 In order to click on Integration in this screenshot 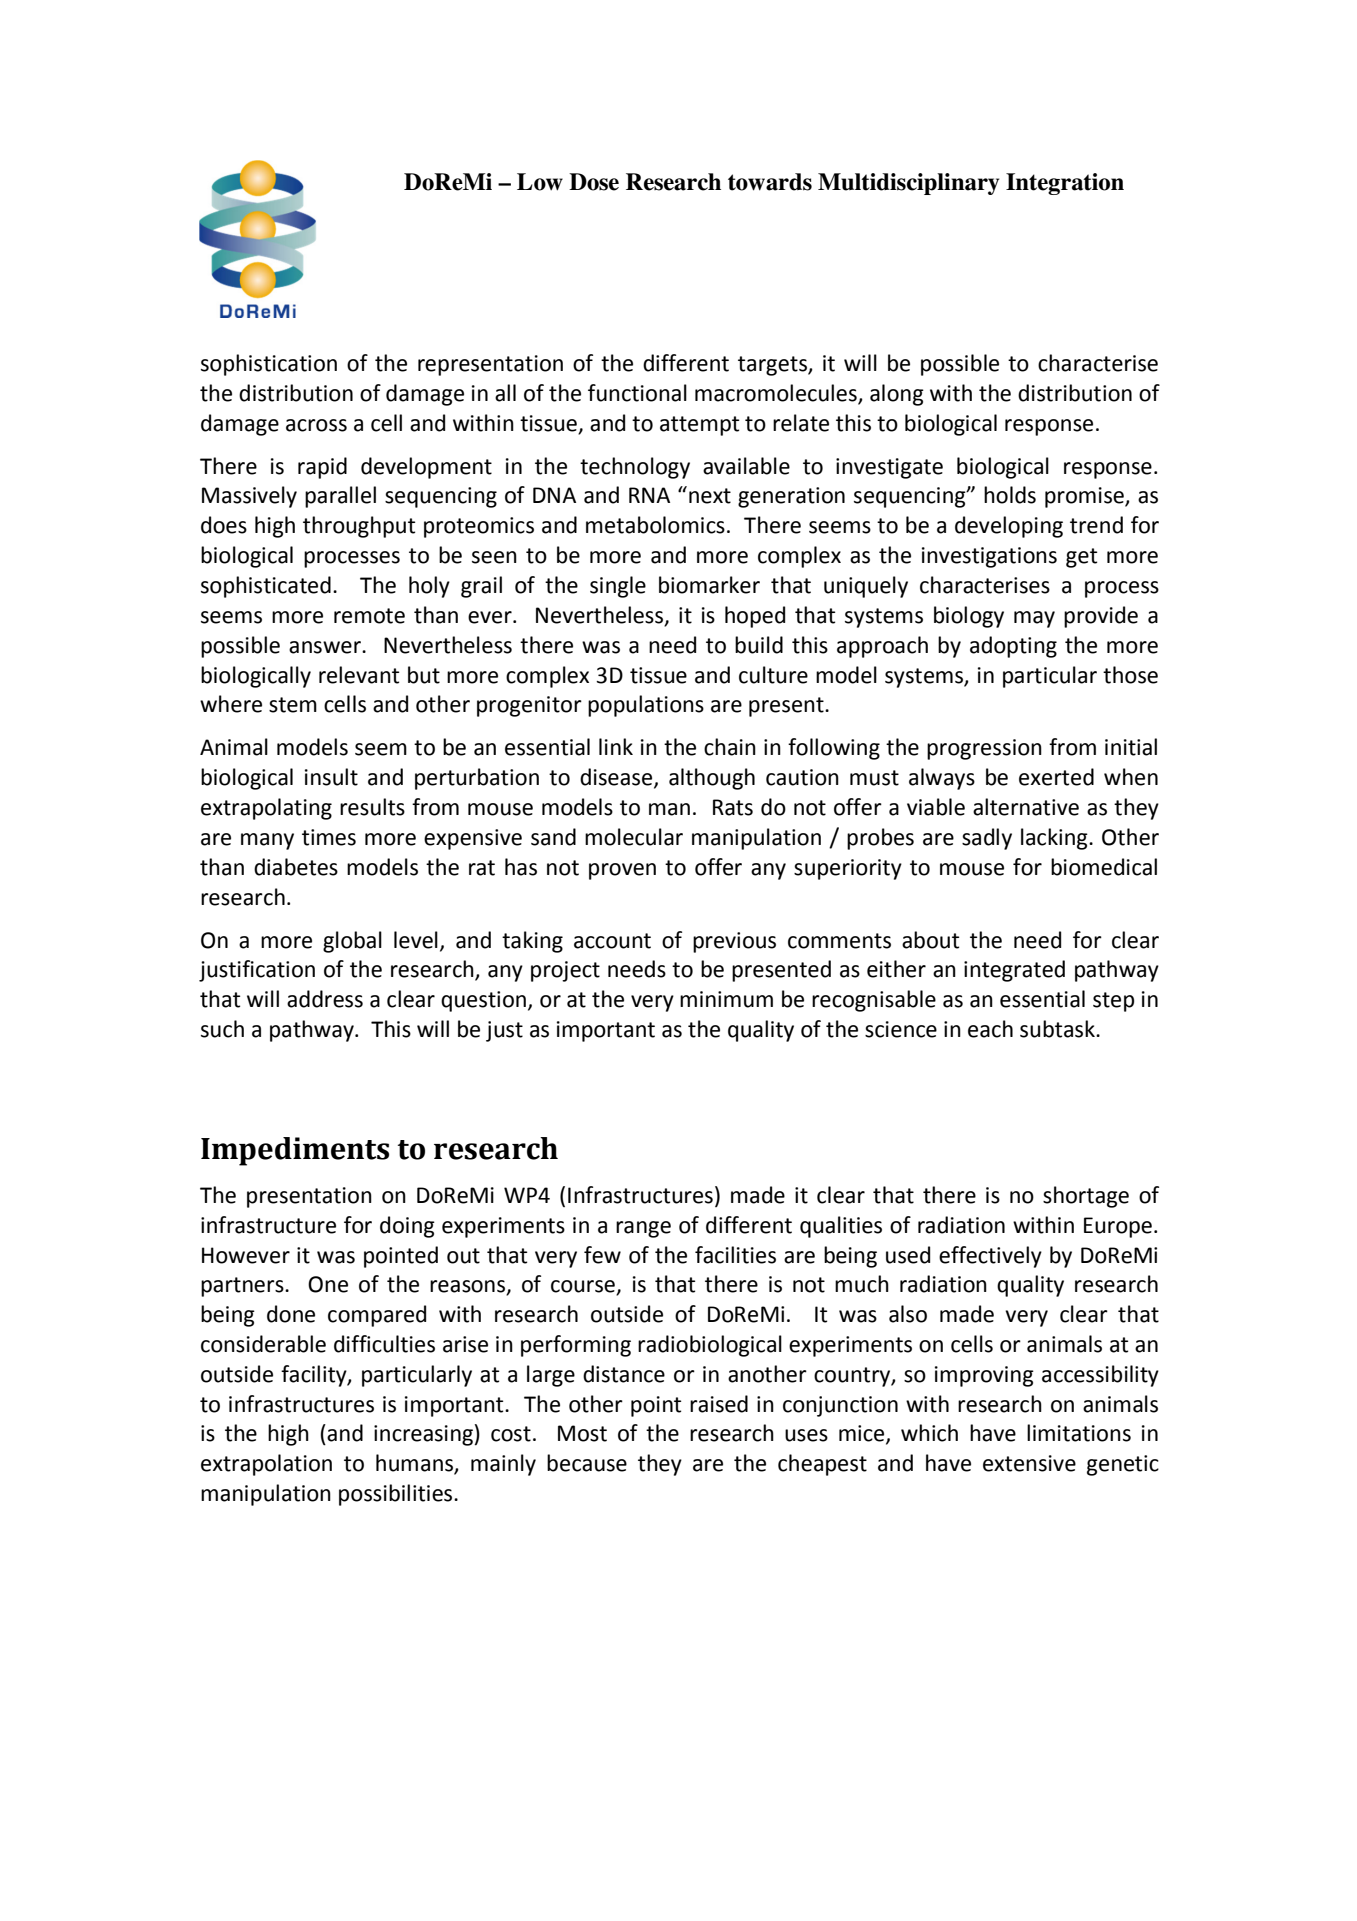, I will do `click(1065, 184)`.
